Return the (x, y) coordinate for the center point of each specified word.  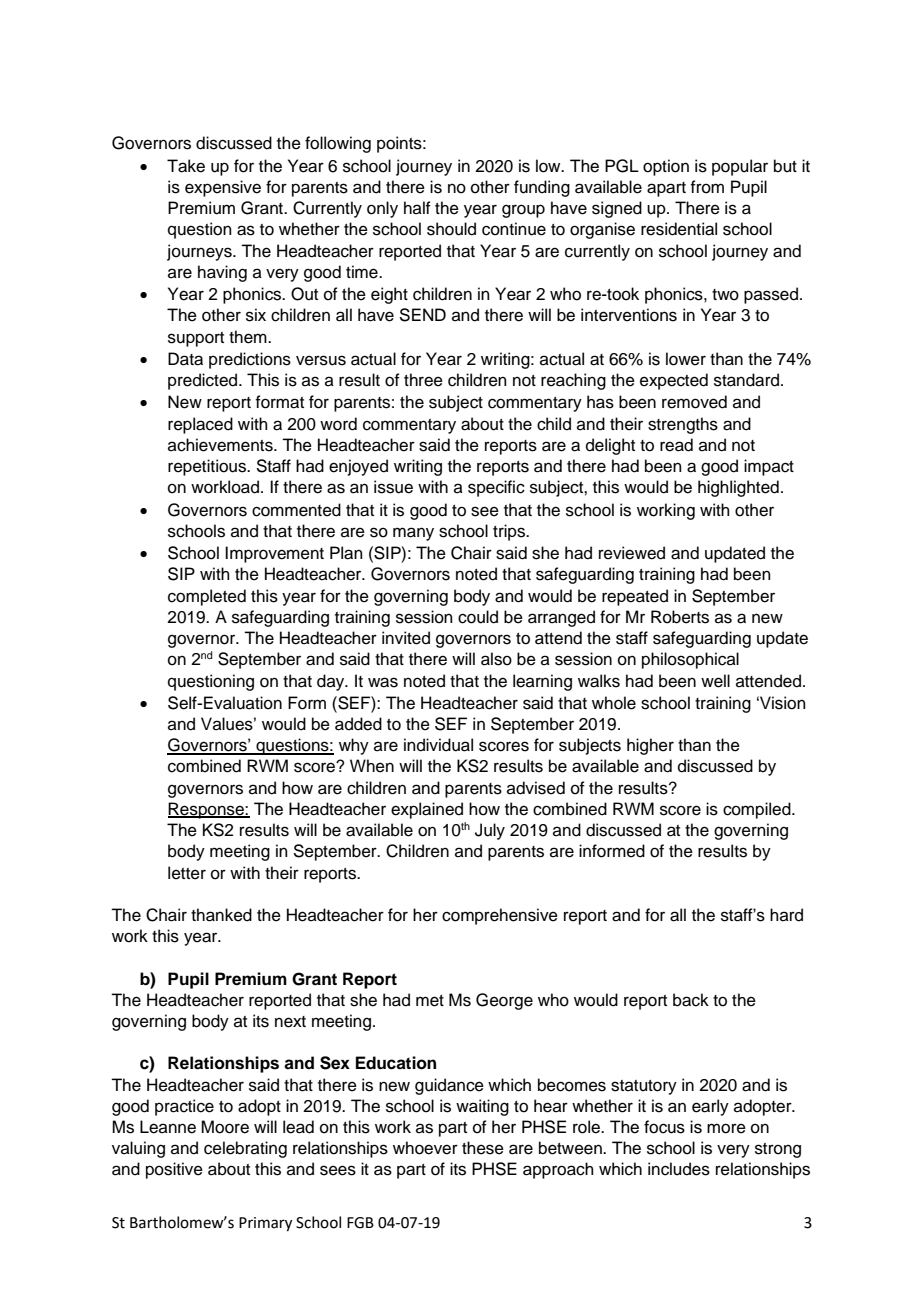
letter (187, 873)
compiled (758, 810)
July (490, 831)
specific (496, 488)
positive (174, 1170)
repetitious (208, 467)
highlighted (738, 488)
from (707, 187)
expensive (223, 188)
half (417, 207)
